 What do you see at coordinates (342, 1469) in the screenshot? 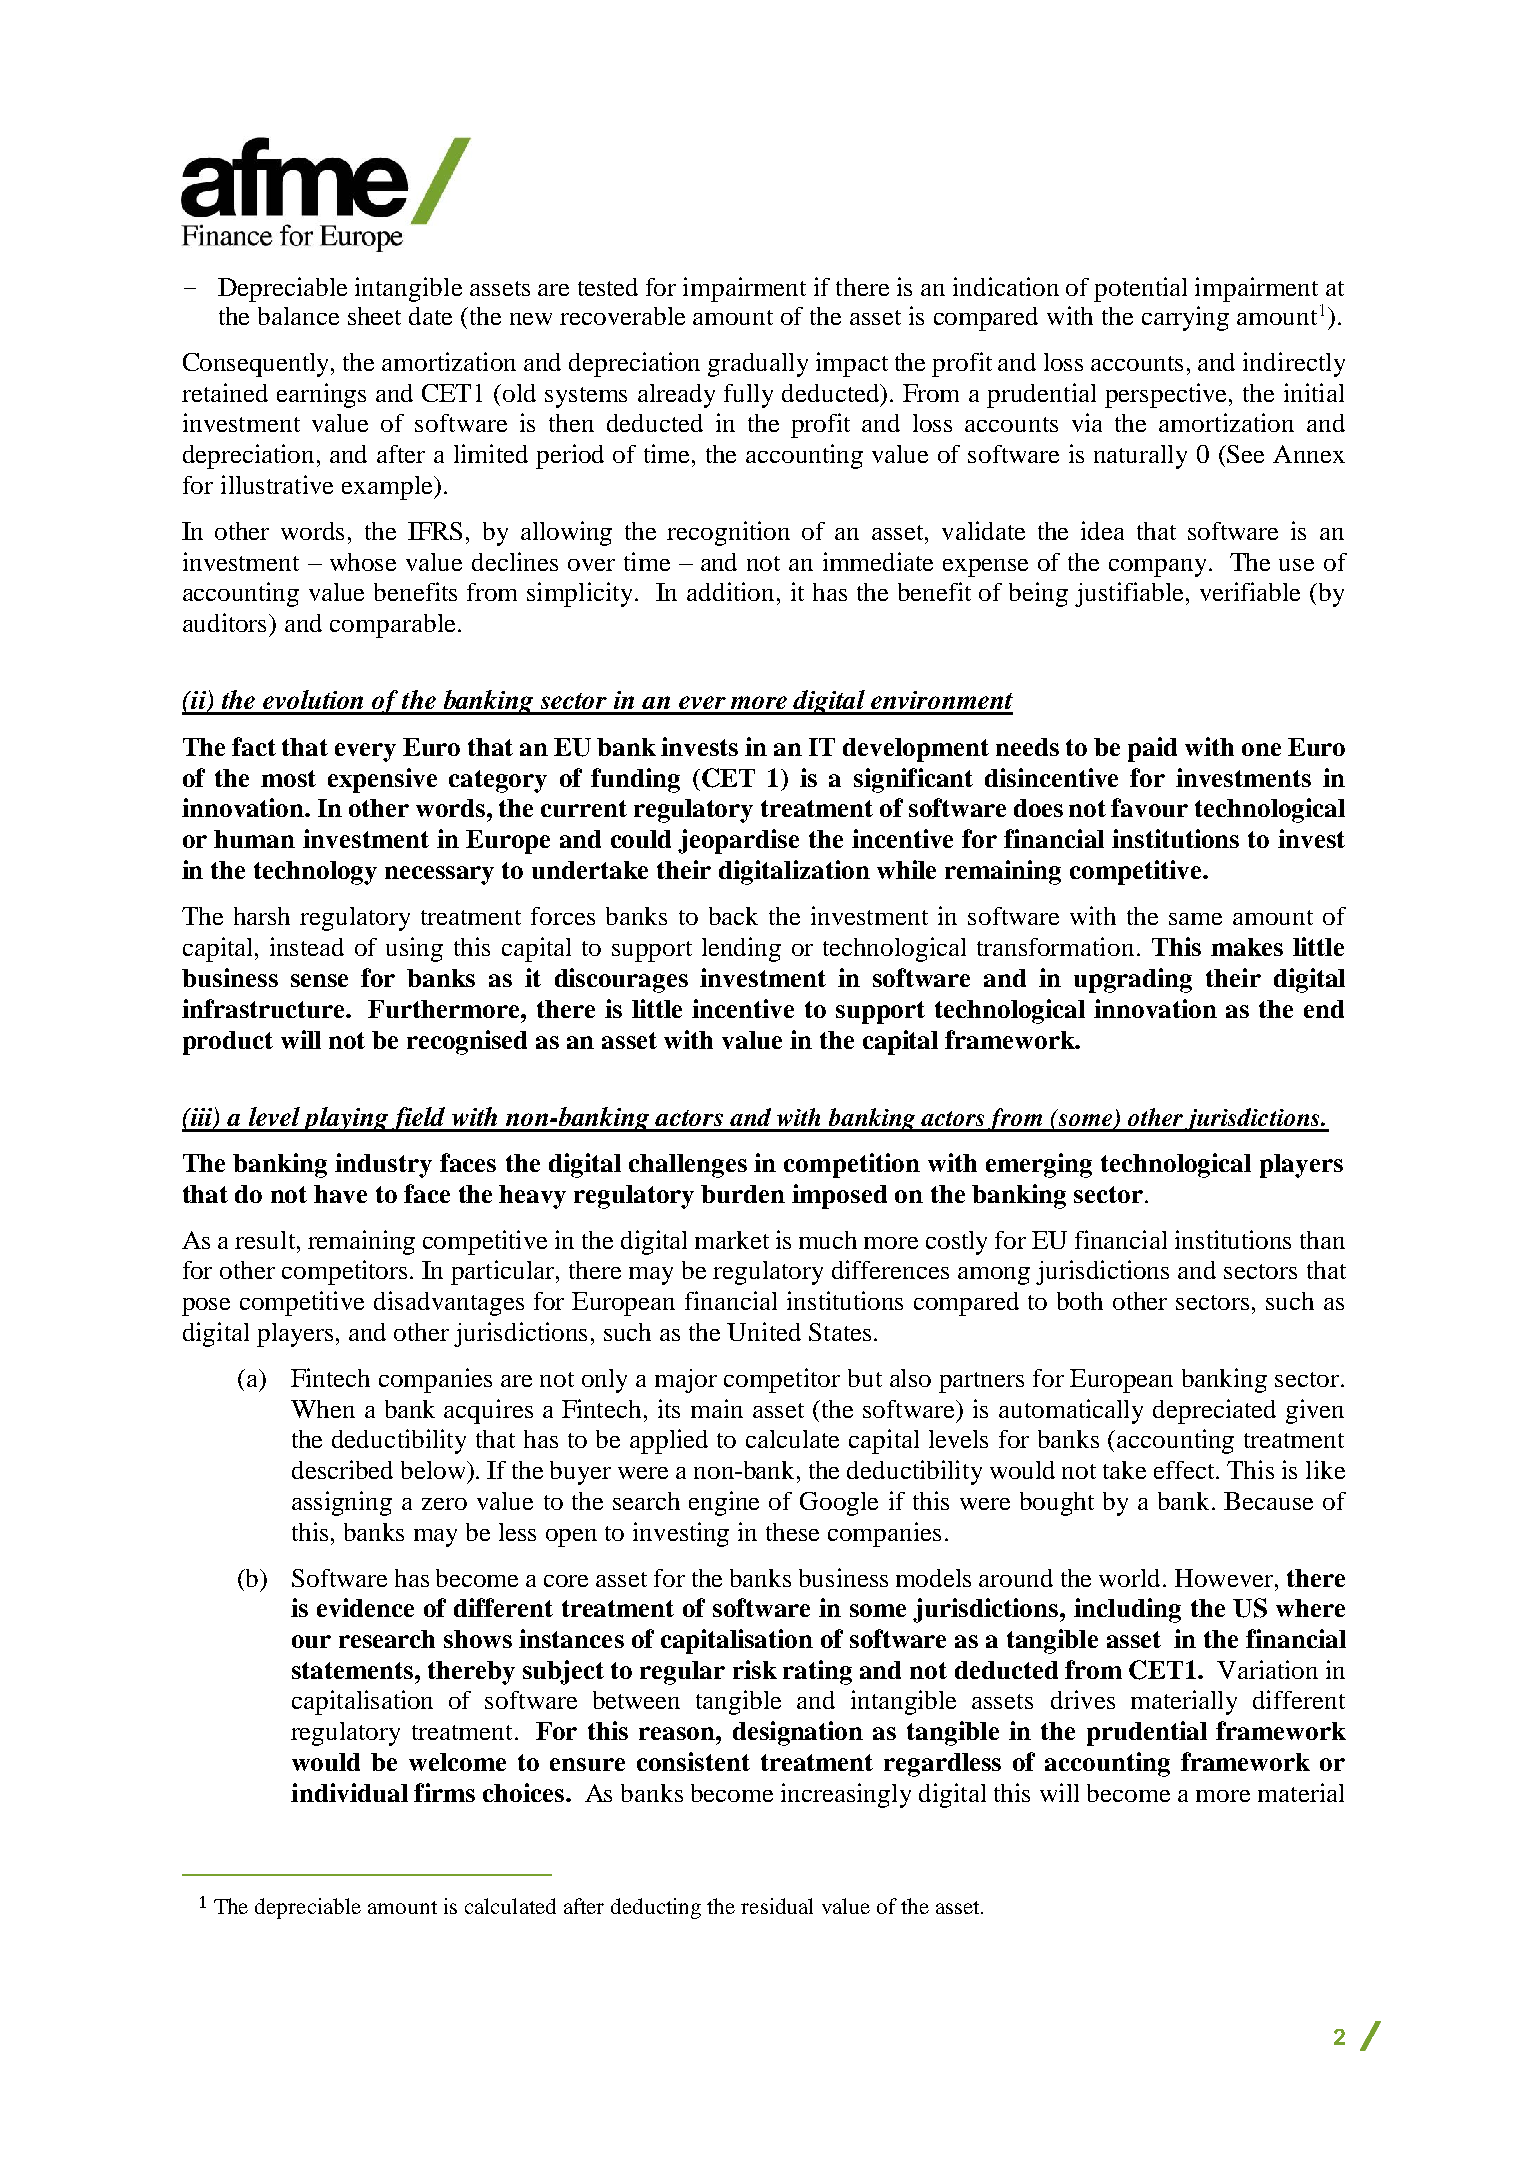
I see `described` at bounding box center [342, 1469].
